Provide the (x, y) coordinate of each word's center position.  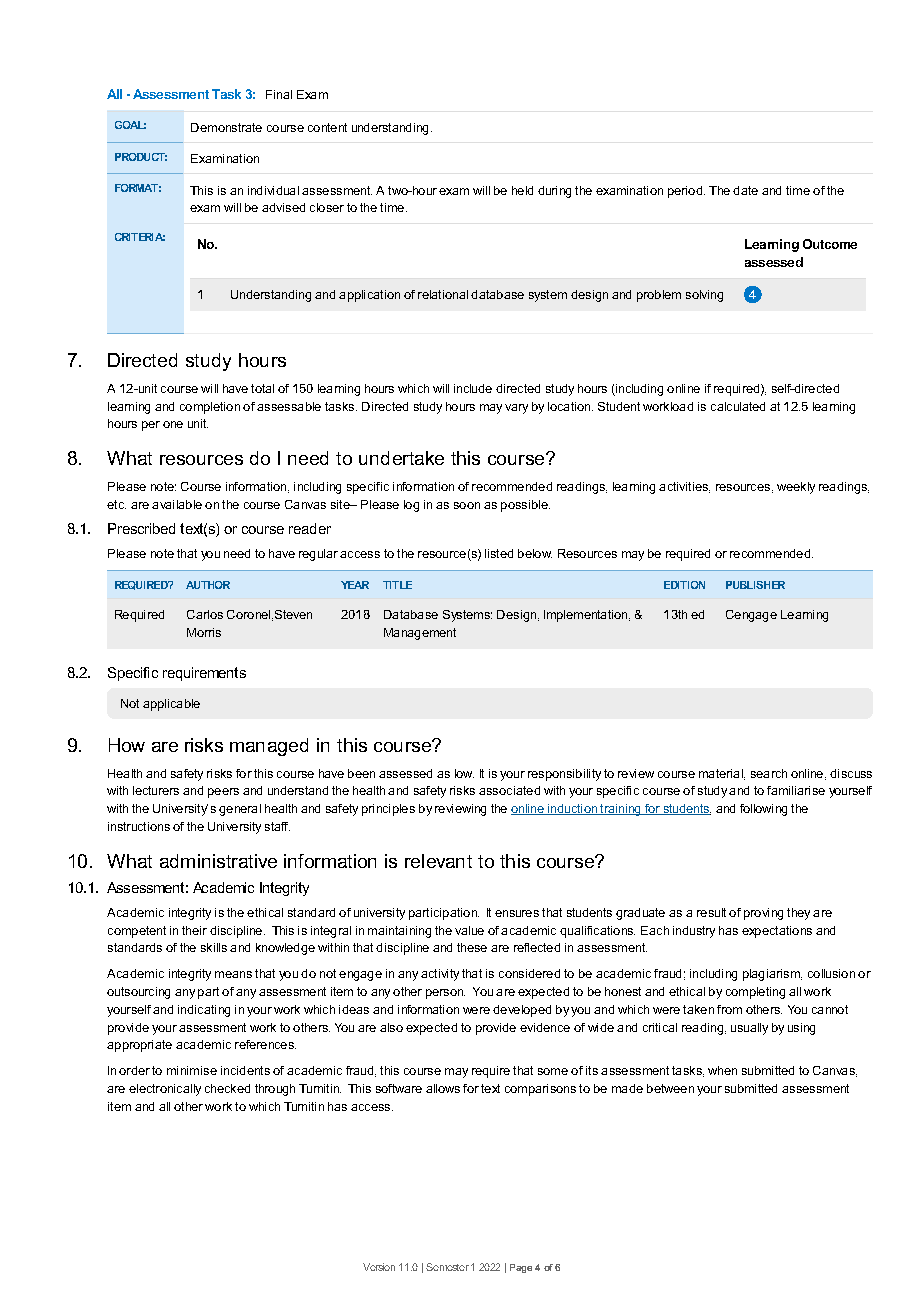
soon (467, 505)
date (745, 190)
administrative (218, 861)
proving (763, 914)
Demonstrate (226, 127)
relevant (438, 861)
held (522, 190)
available (177, 504)
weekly (796, 488)
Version (379, 1267)
